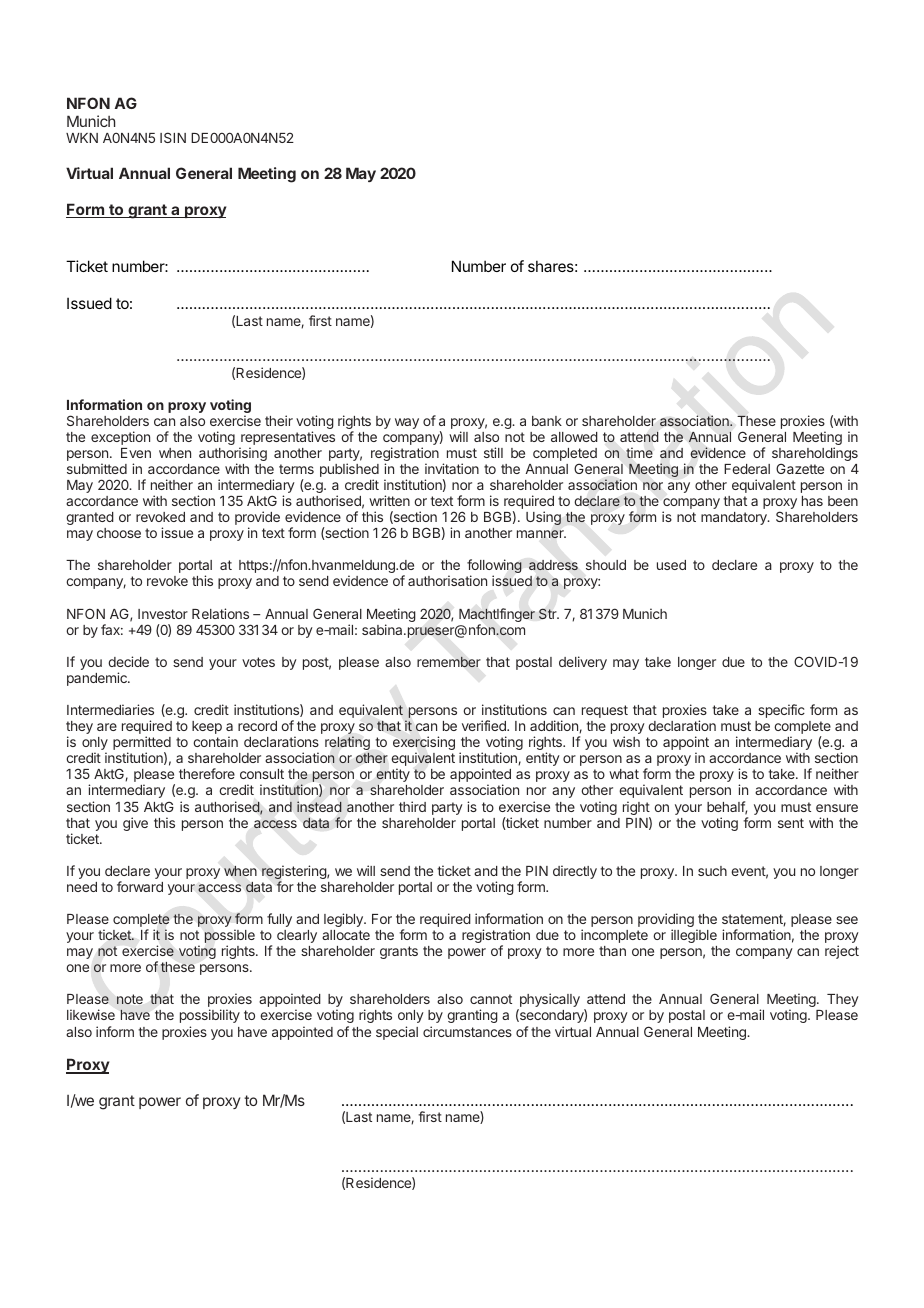  Describe the element at coordinates (781, 711) in the page. I see `specific` at that location.
